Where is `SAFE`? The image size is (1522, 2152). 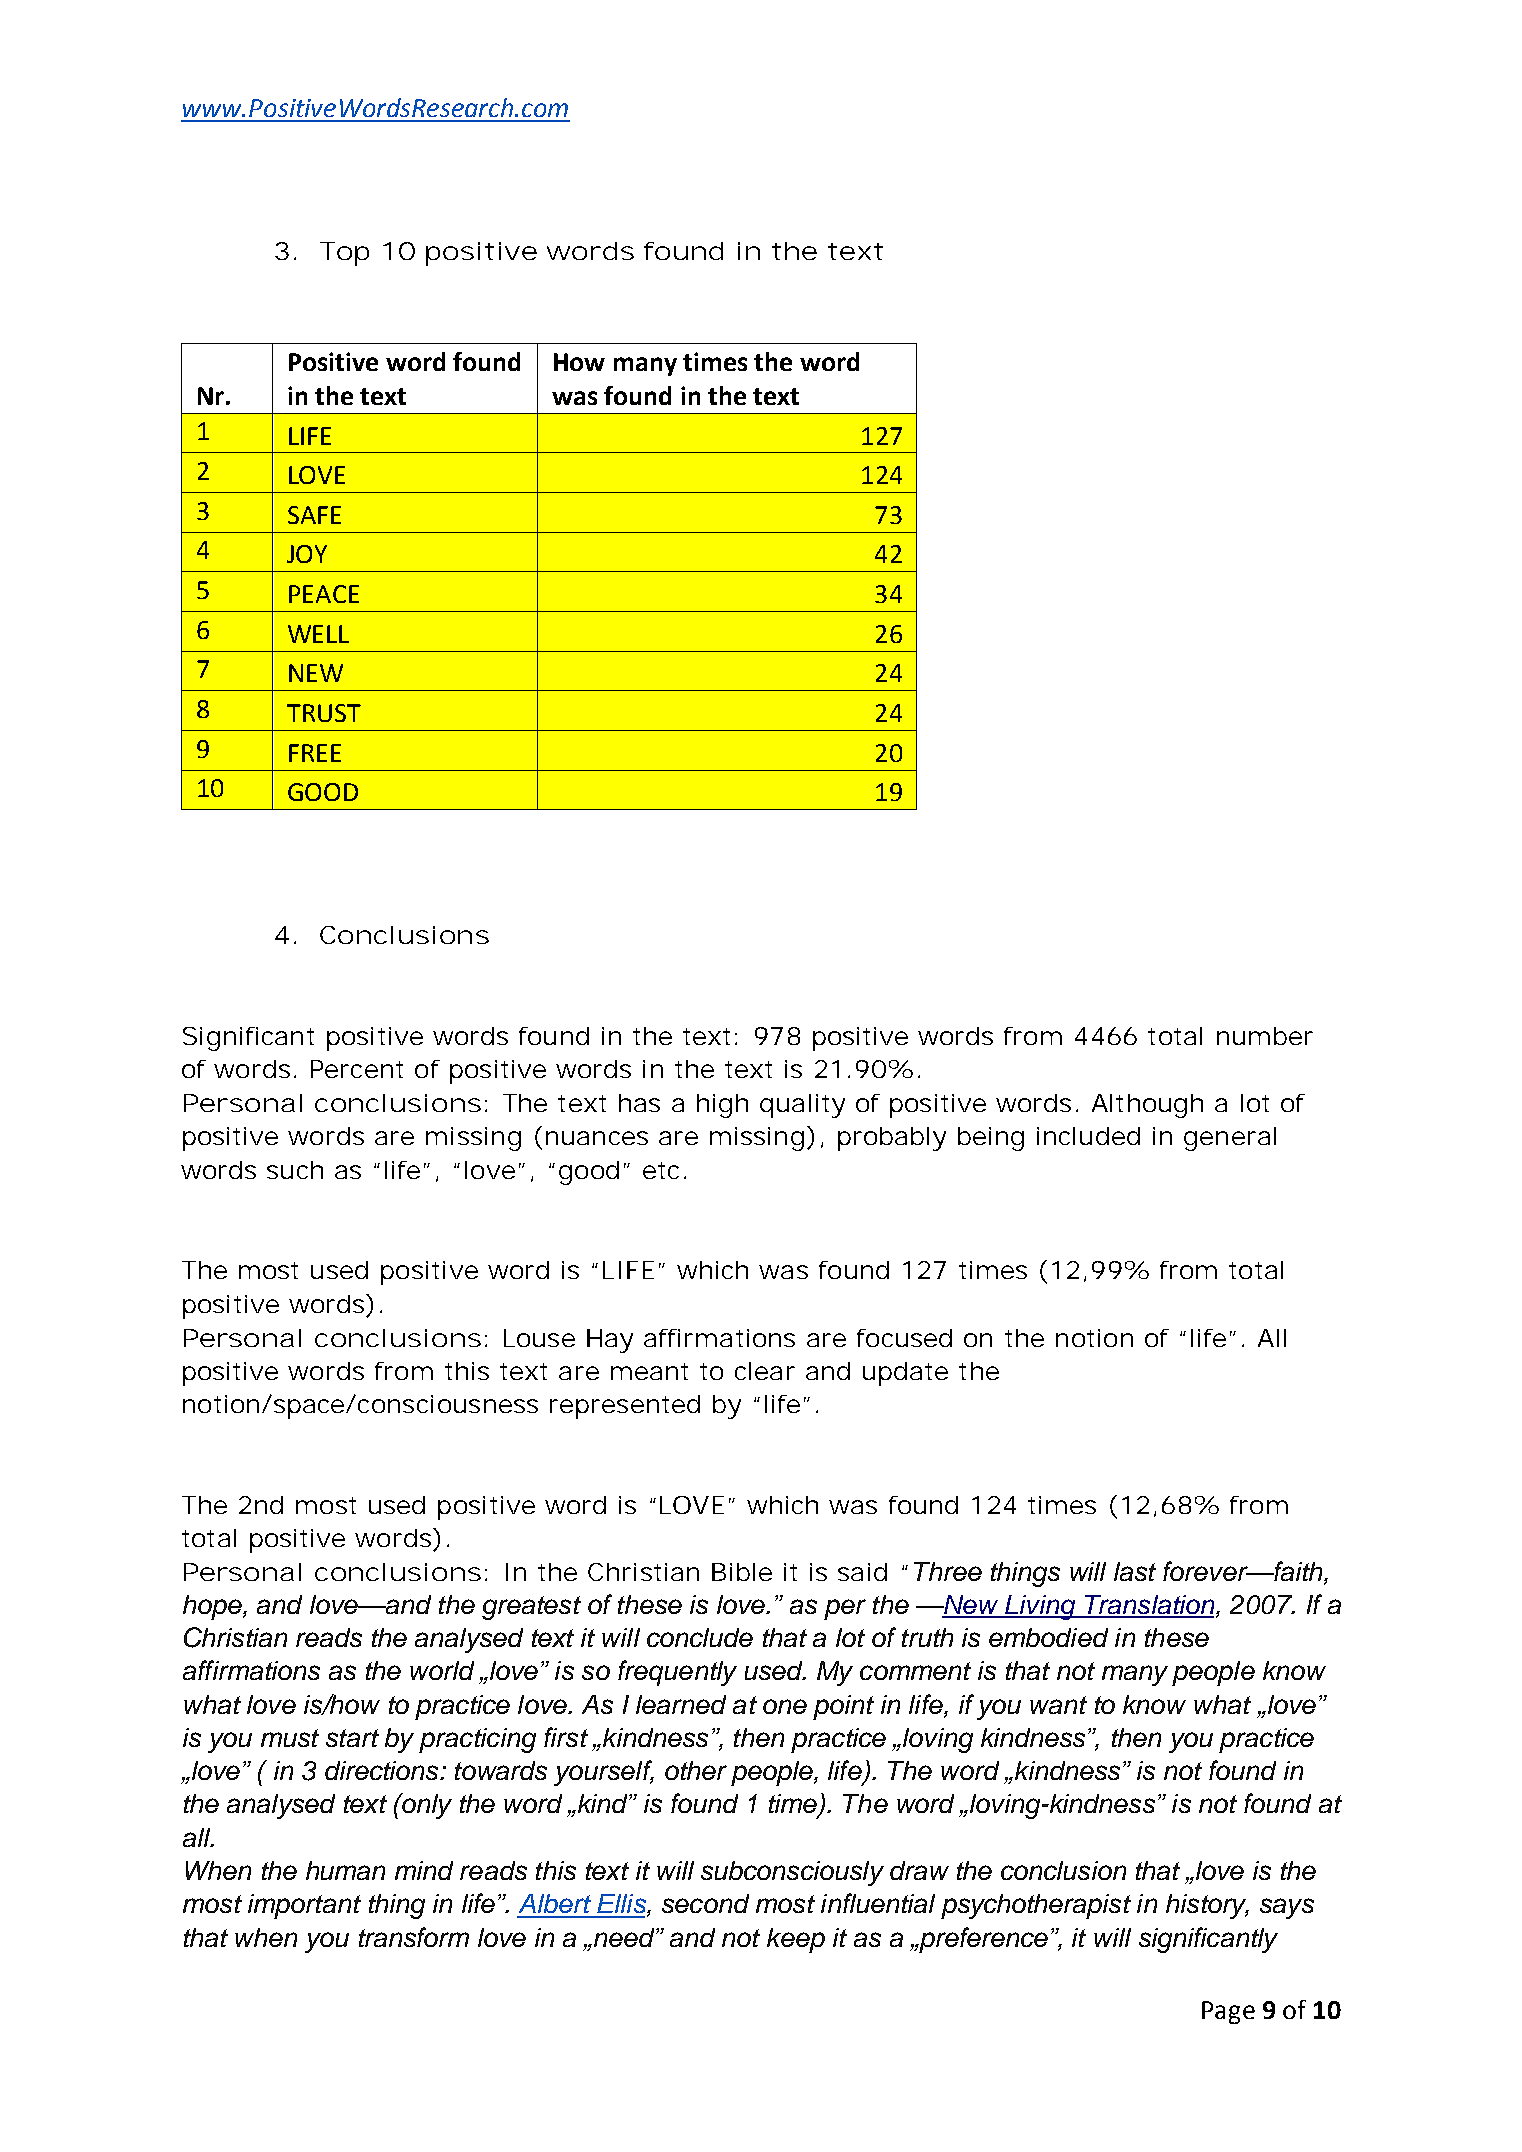
SAFE is located at coordinates (314, 515).
